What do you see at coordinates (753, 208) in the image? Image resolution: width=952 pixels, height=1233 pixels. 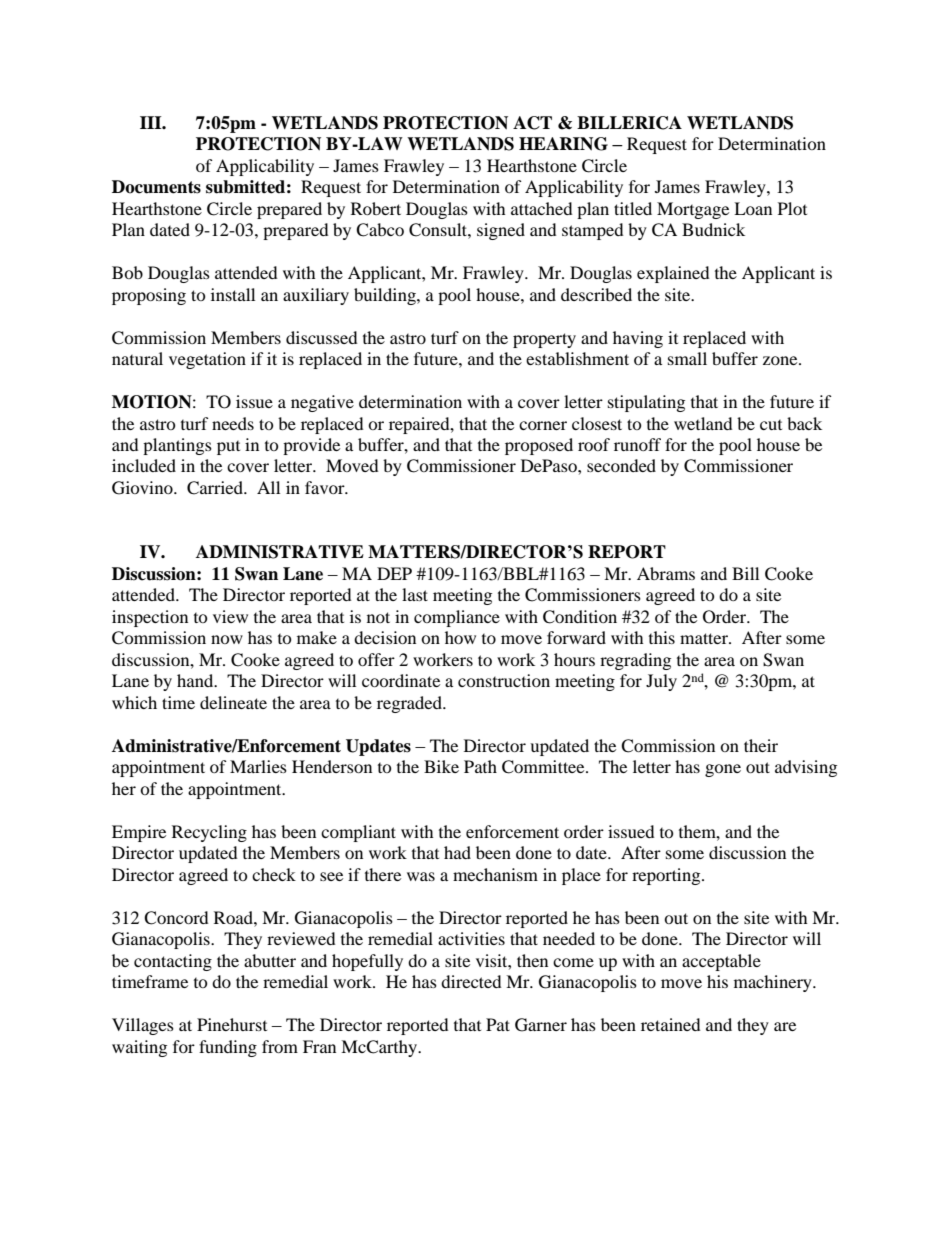 I see `Loan` at bounding box center [753, 208].
